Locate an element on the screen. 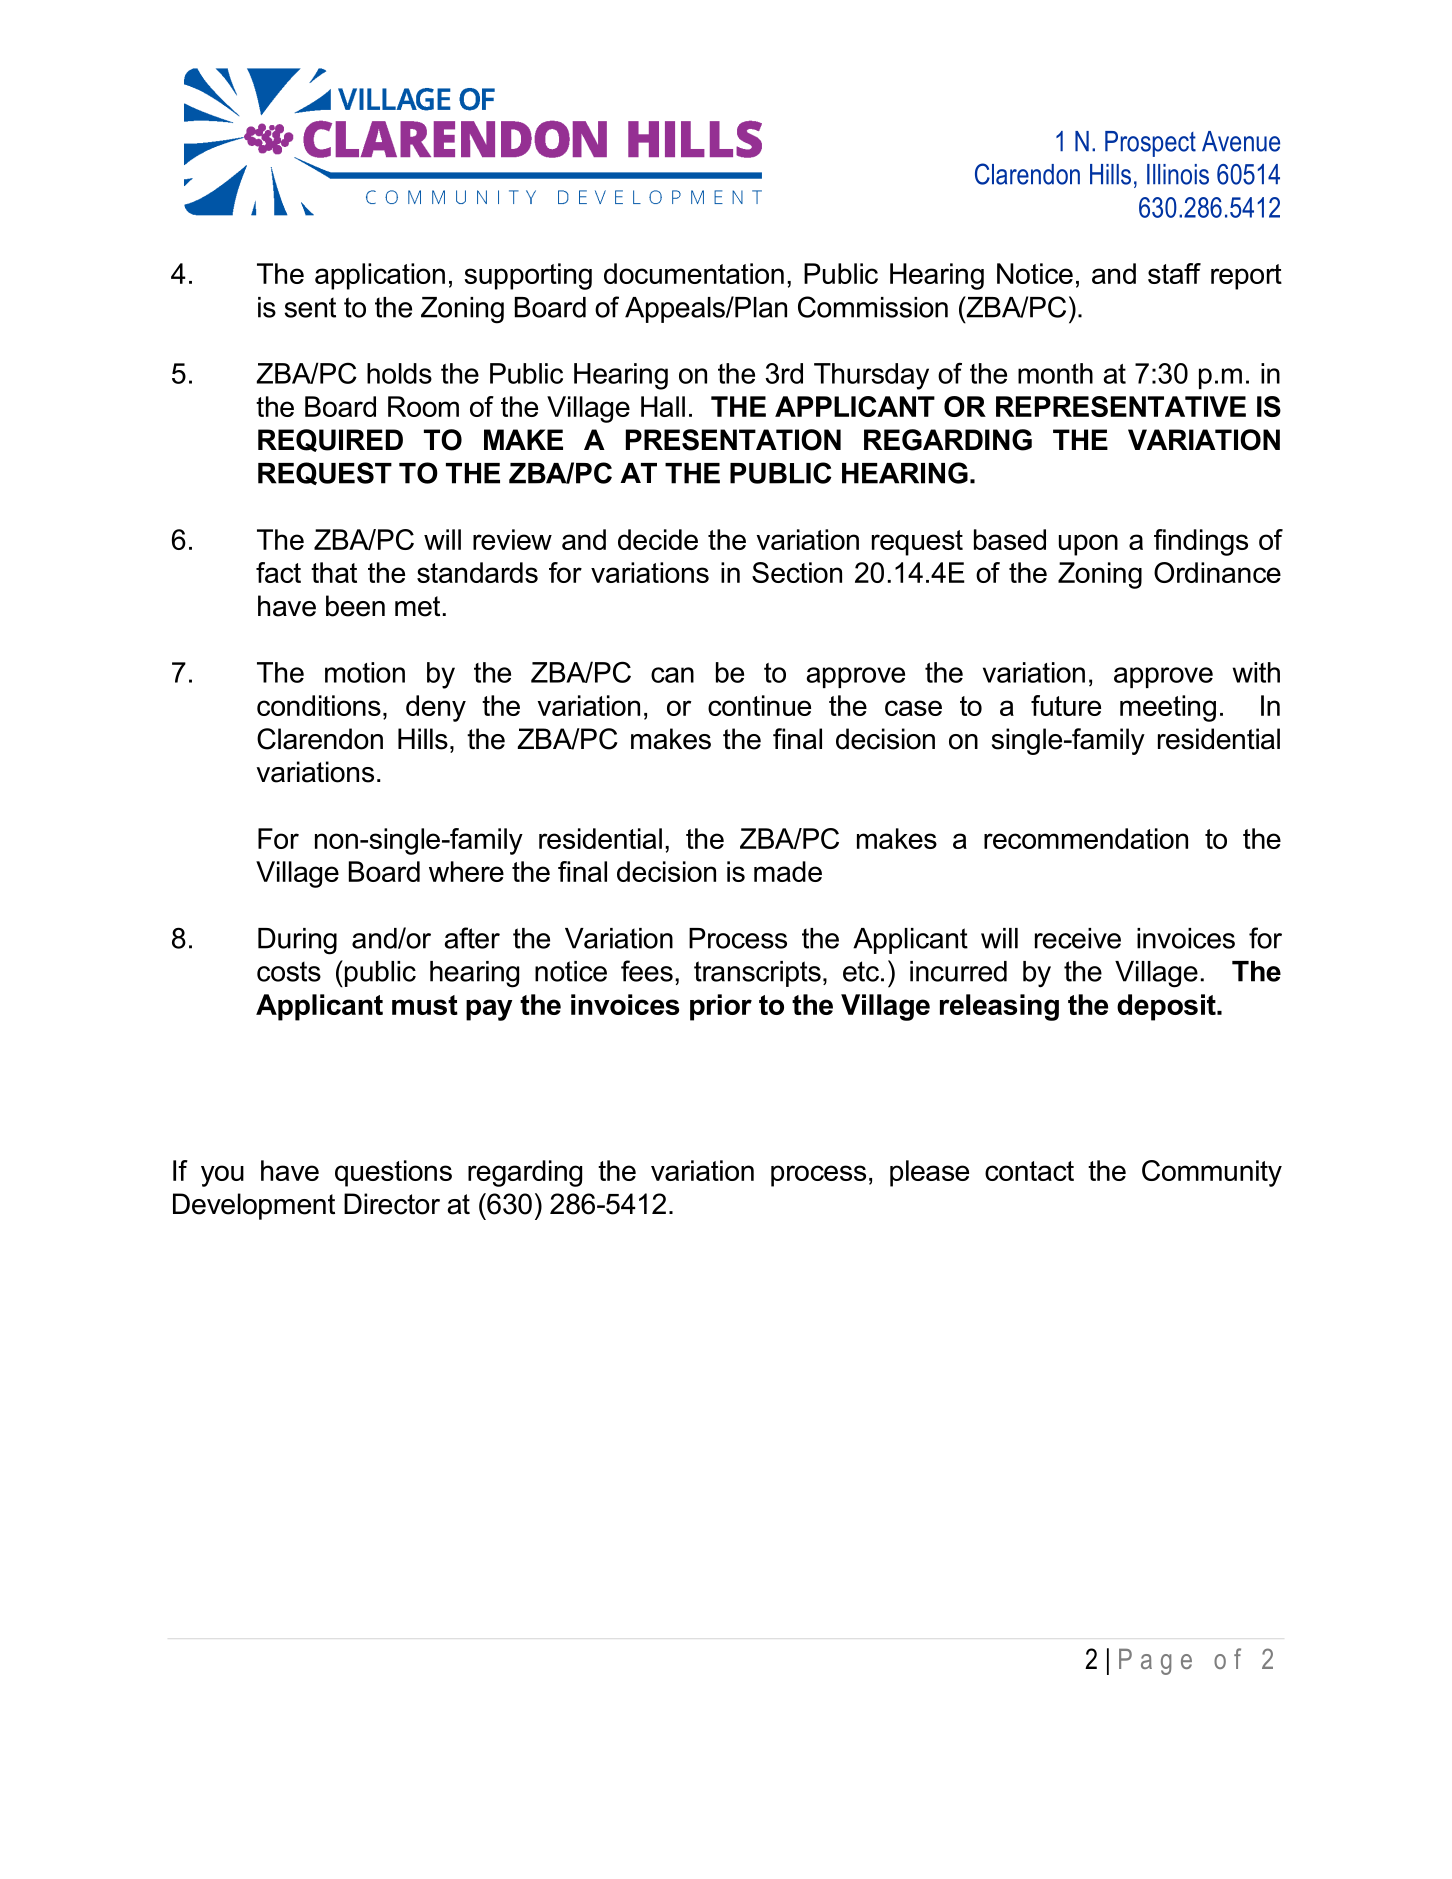  transcripts is located at coordinates (757, 974).
